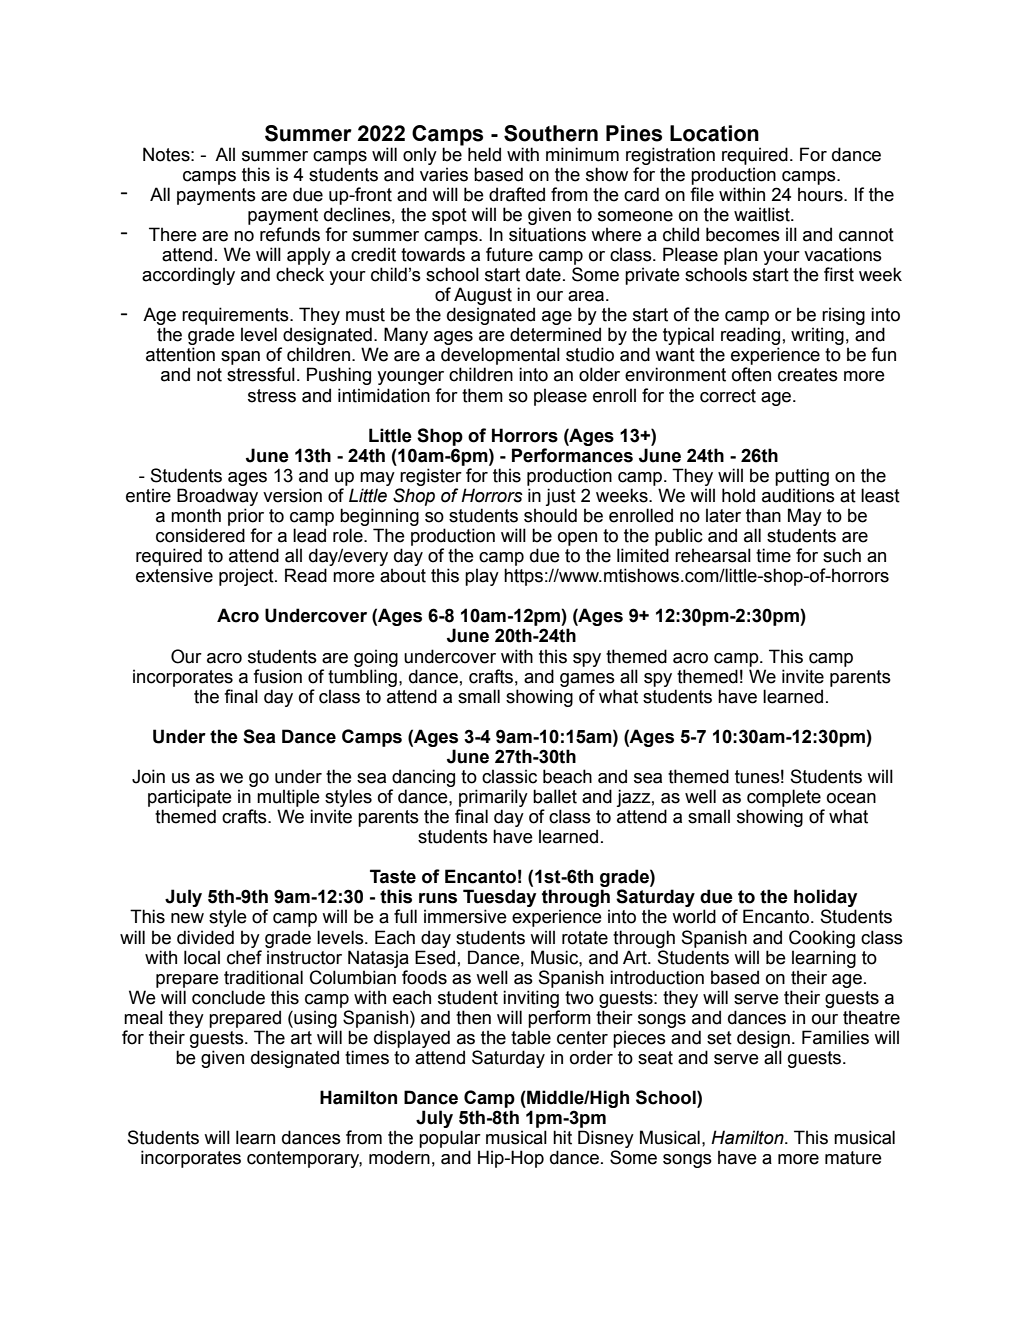  Describe the element at coordinates (180, 354) in the screenshot. I see `attention` at that location.
